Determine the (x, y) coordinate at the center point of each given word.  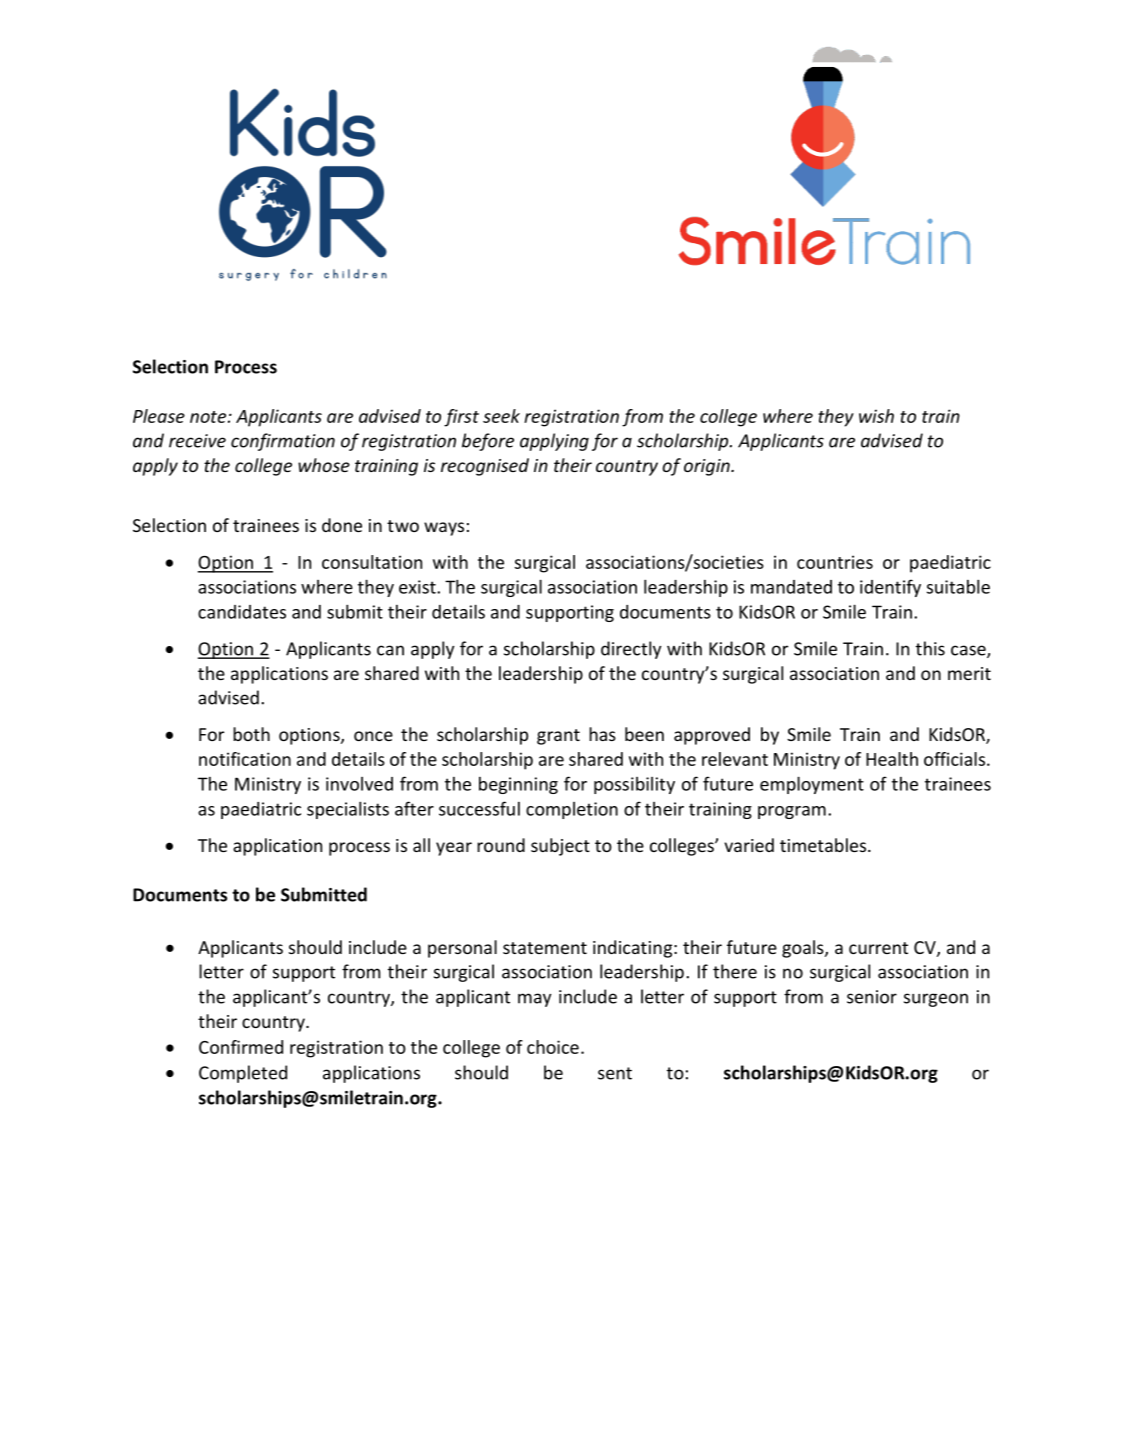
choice (553, 1047)
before (488, 442)
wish (876, 416)
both (251, 734)
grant (558, 737)
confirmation (283, 442)
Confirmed (241, 1047)
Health (892, 759)
